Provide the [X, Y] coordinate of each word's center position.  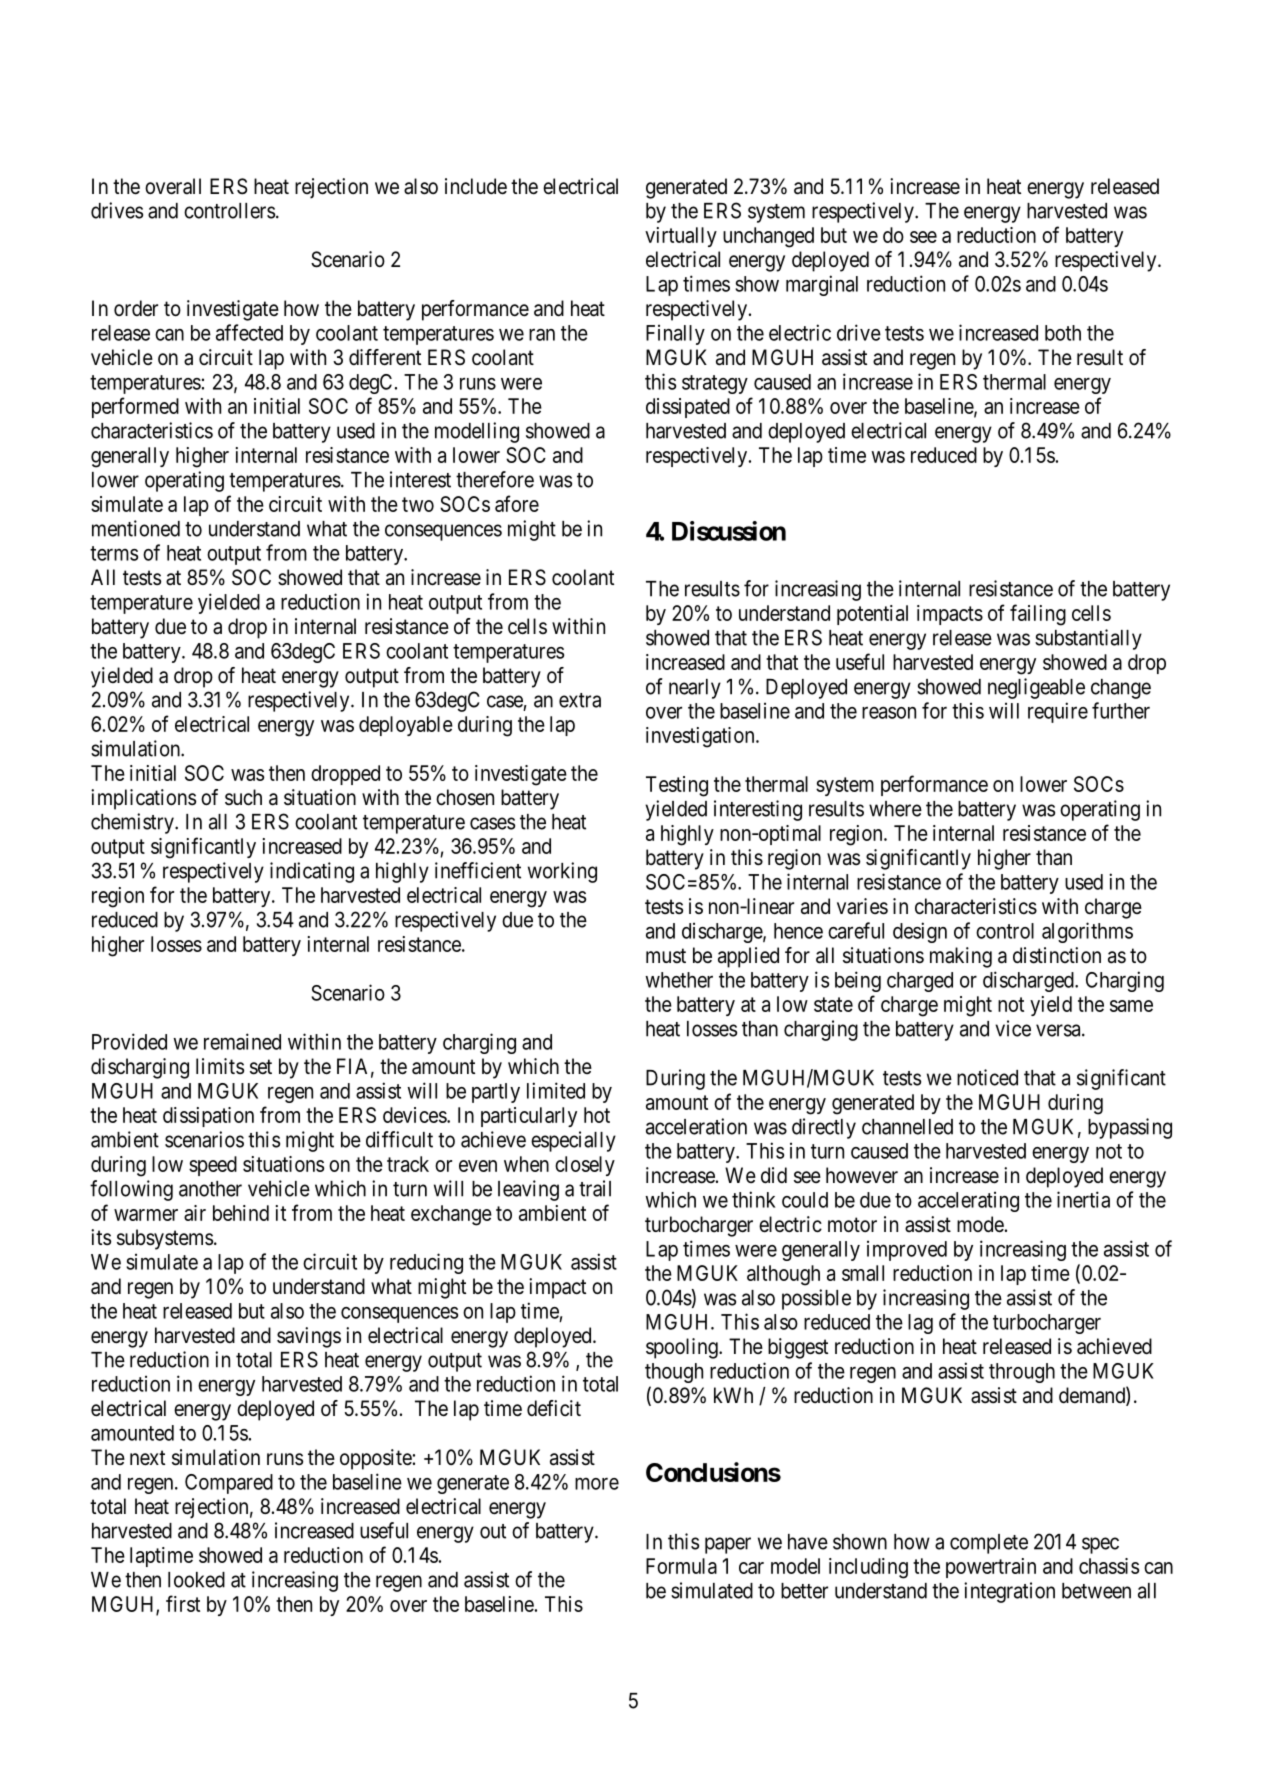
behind [241, 1213]
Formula [681, 1566]
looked [196, 1580]
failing [1038, 615]
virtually [681, 237]
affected [249, 332]
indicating [312, 872]
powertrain [991, 1568]
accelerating [968, 1201]
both [1063, 333]
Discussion [729, 531]
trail [595, 1188]
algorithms [1087, 932]
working [562, 872]
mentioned [136, 528]
